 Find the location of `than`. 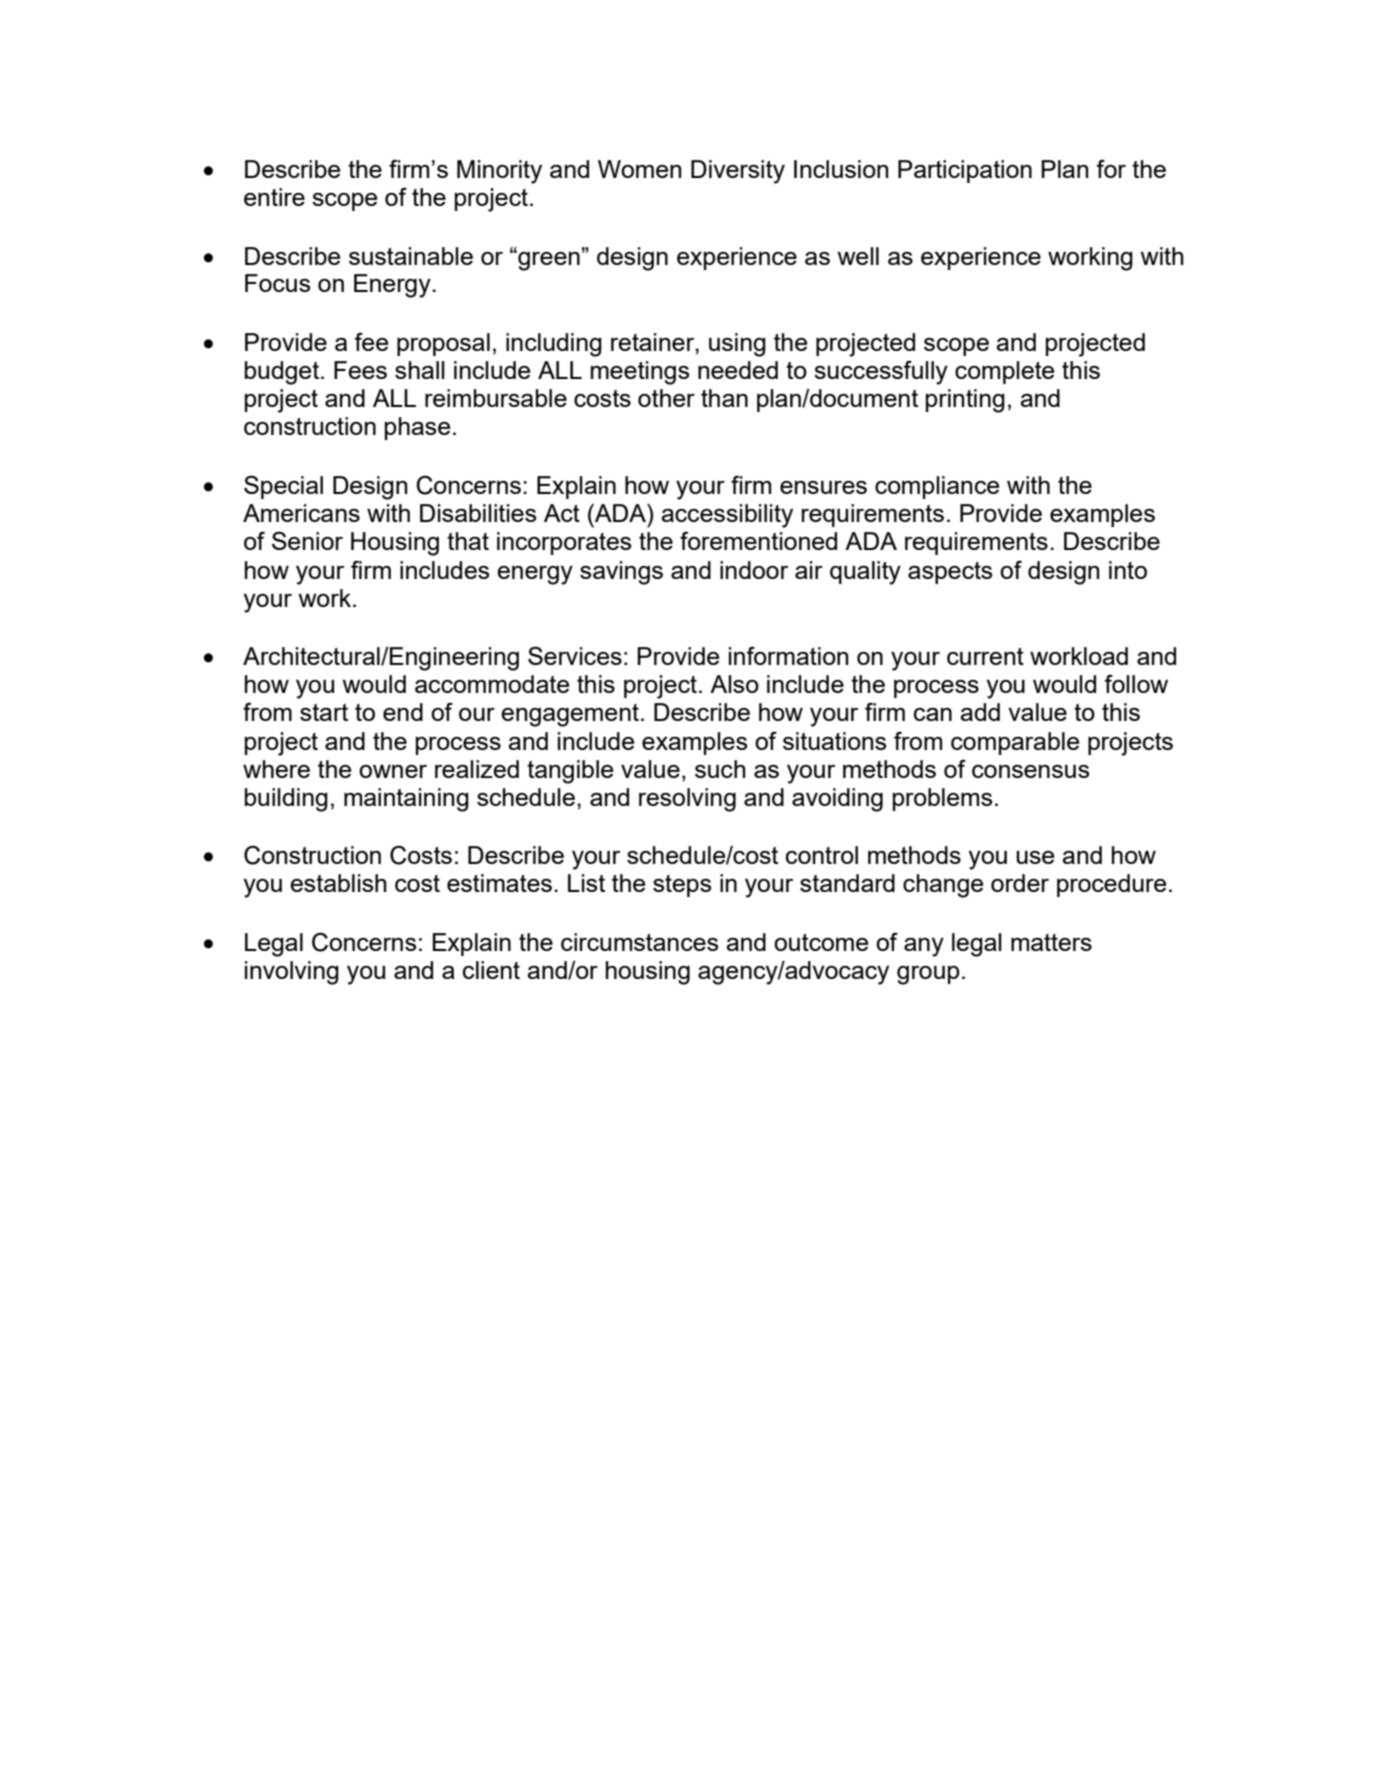

than is located at coordinates (724, 398).
